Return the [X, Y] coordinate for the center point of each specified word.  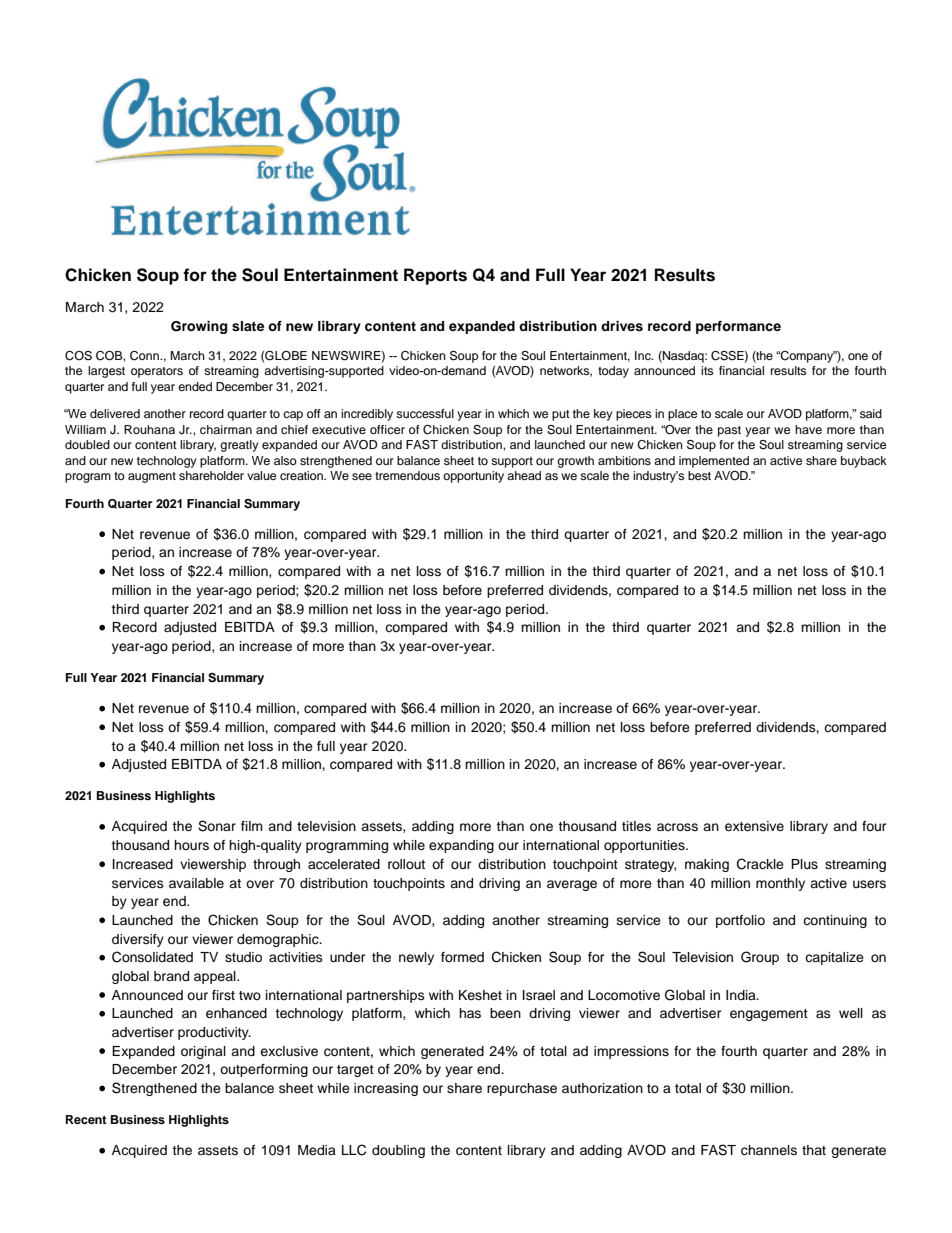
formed [462, 957]
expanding [461, 846]
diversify [138, 940]
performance [738, 327]
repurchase [522, 1089]
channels [769, 1150]
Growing [199, 327]
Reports [435, 276]
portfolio [740, 921]
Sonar [217, 826]
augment [152, 477]
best [699, 475]
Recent [86, 1119]
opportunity [473, 477]
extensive [754, 826]
